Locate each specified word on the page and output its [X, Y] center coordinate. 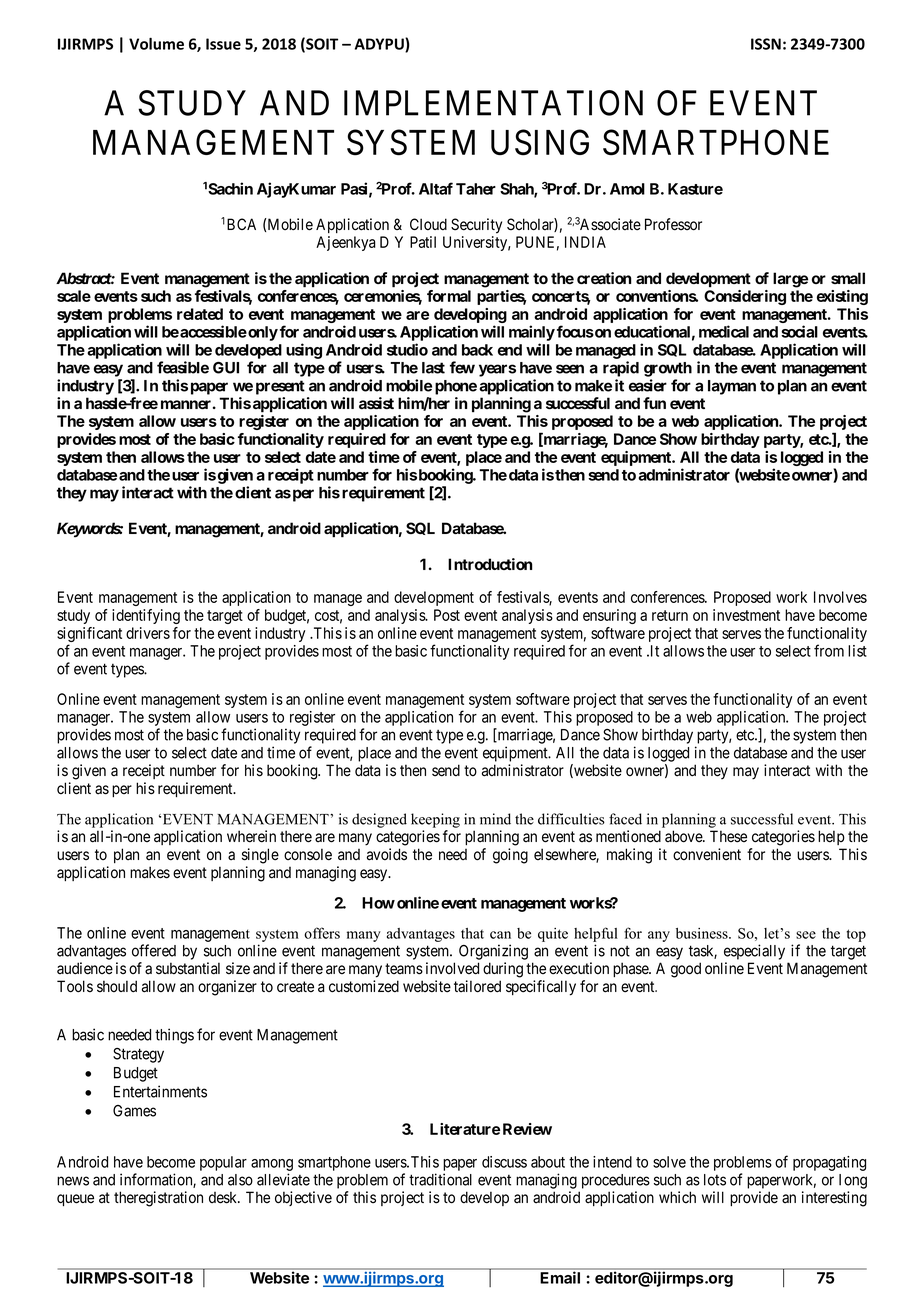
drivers [148, 633]
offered [154, 950]
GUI [226, 368]
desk [224, 1197]
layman [732, 387]
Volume [156, 44]
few [462, 367]
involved [452, 968]
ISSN [766, 44]
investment [746, 615]
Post [447, 615]
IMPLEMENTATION [493, 103]
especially [754, 952]
